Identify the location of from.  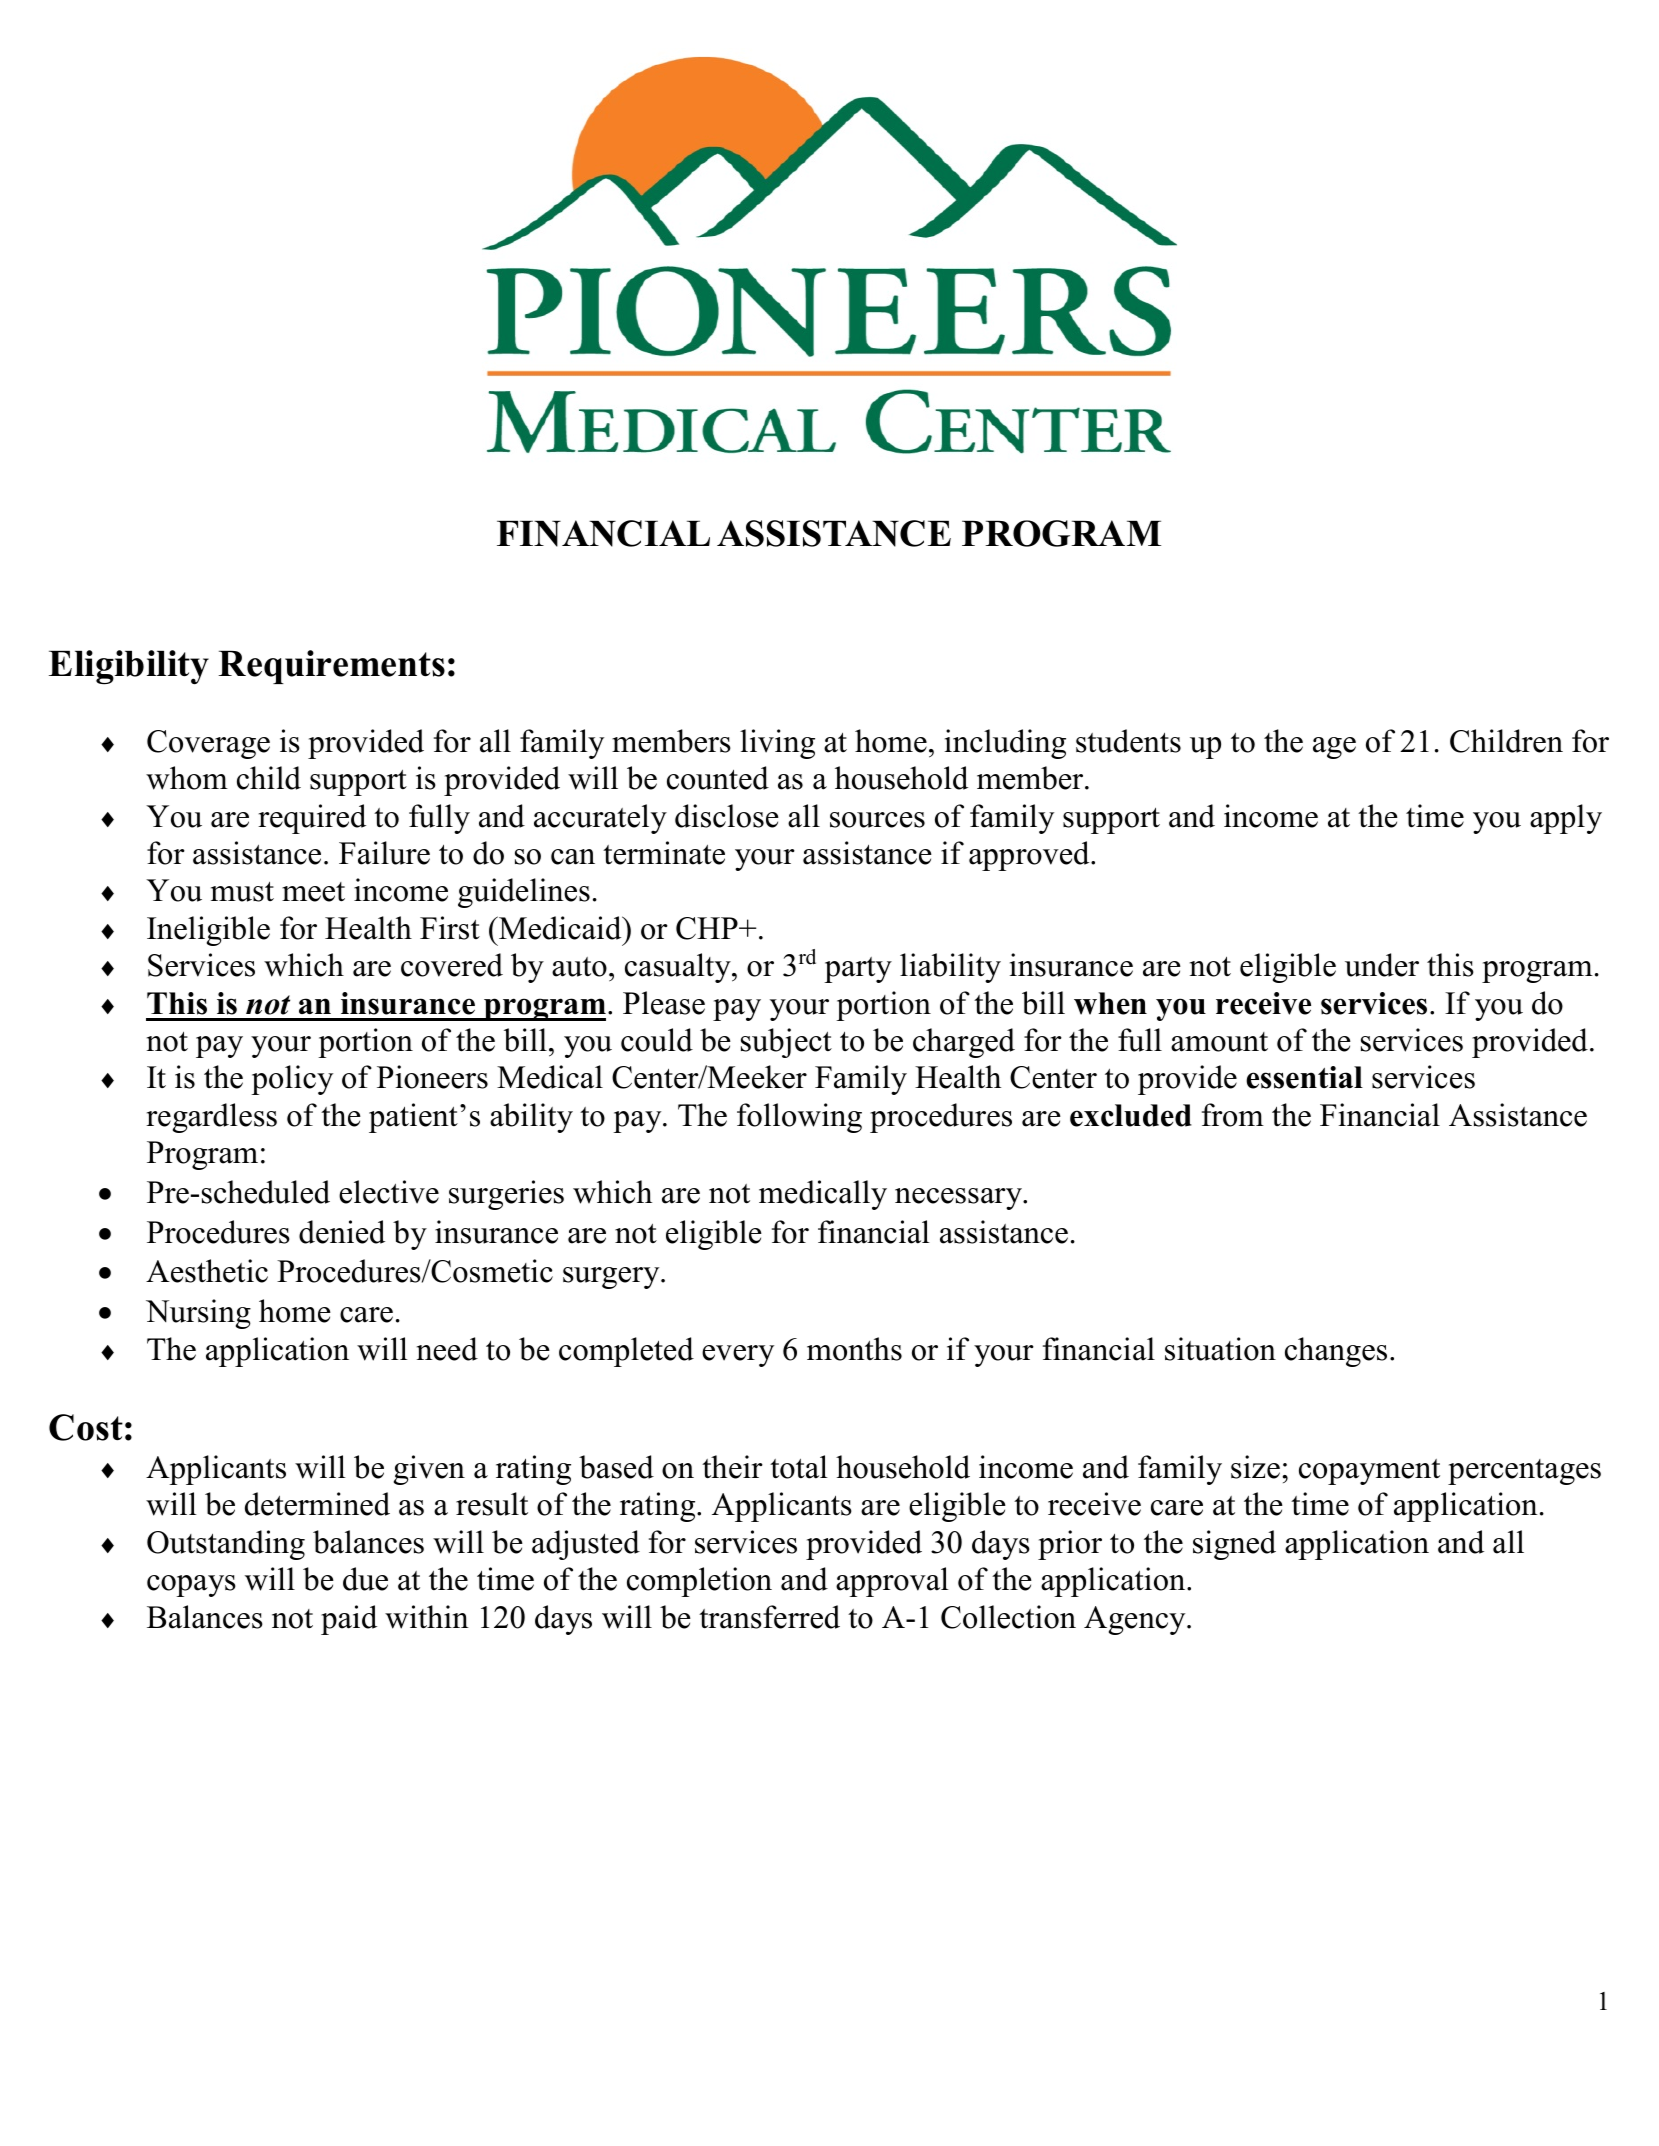
(1233, 1115).
